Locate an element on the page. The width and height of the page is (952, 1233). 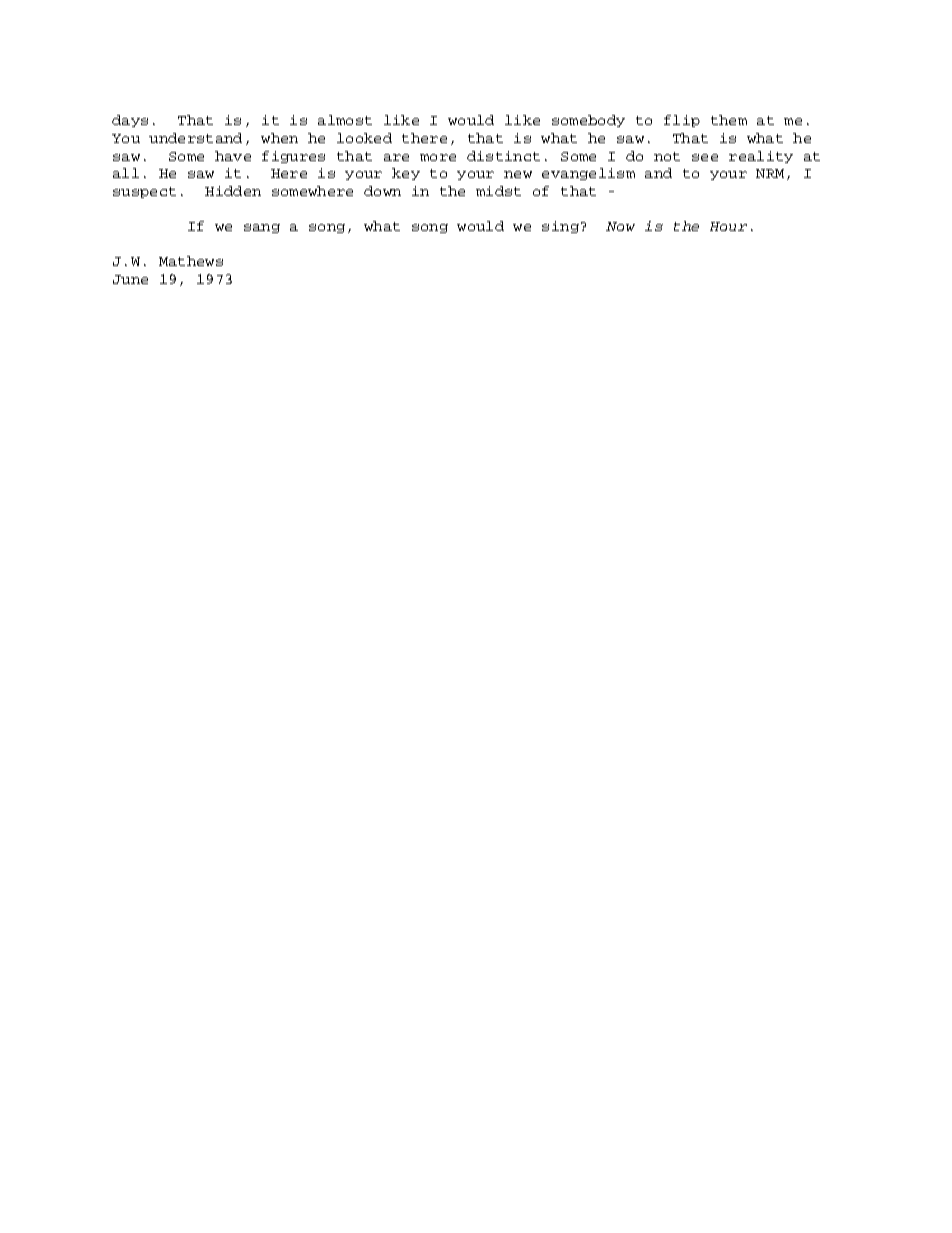
almost is located at coordinates (345, 120).
